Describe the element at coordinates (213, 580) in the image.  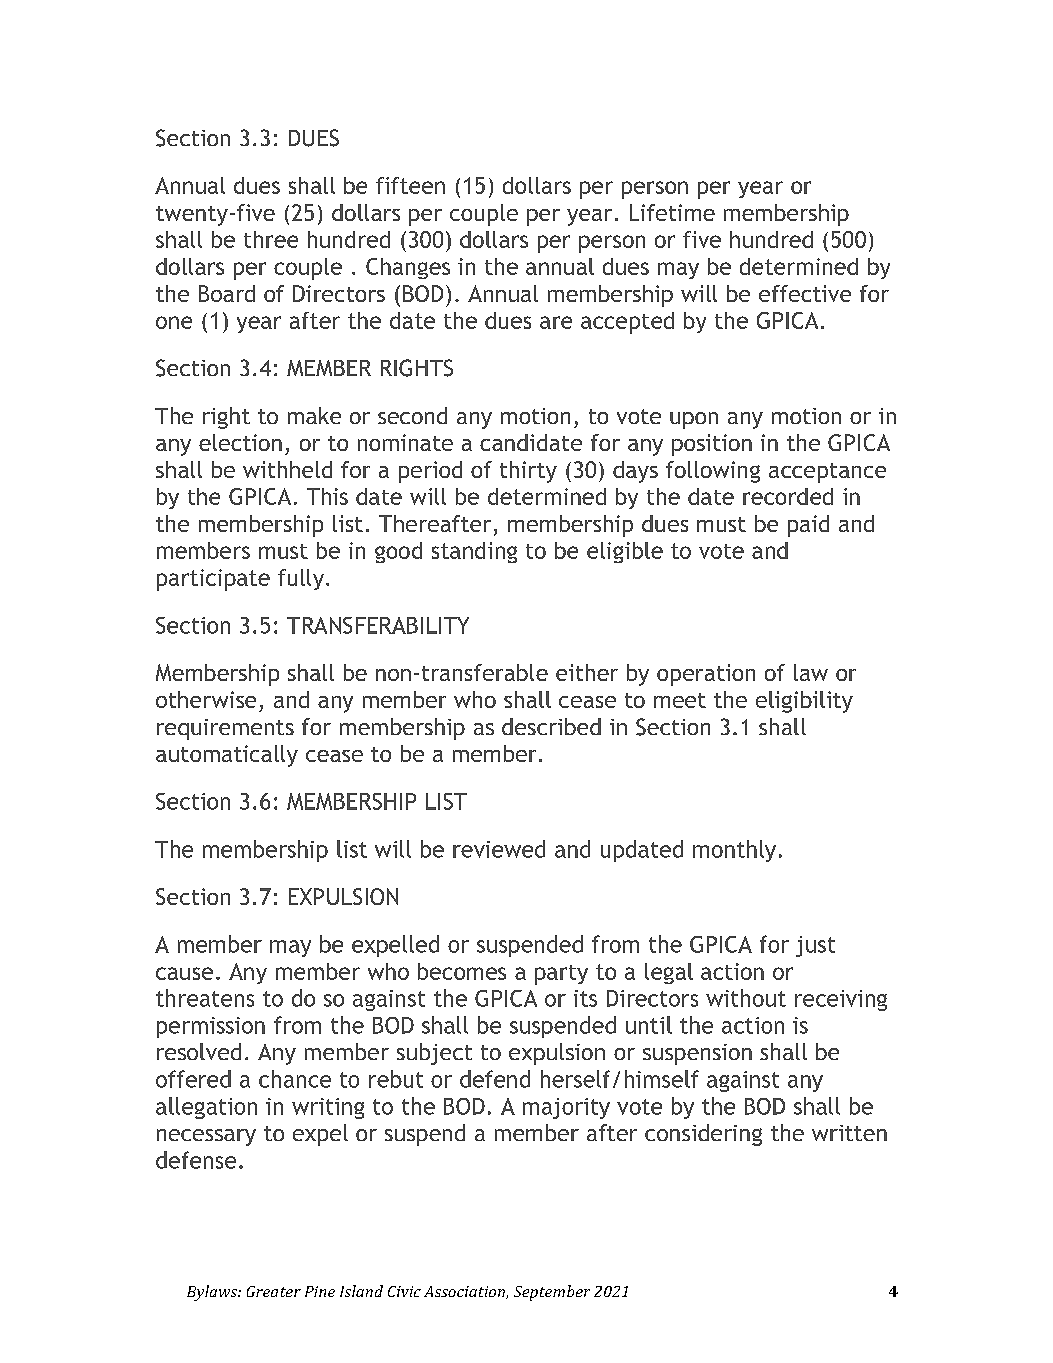
I see `participate` at that location.
